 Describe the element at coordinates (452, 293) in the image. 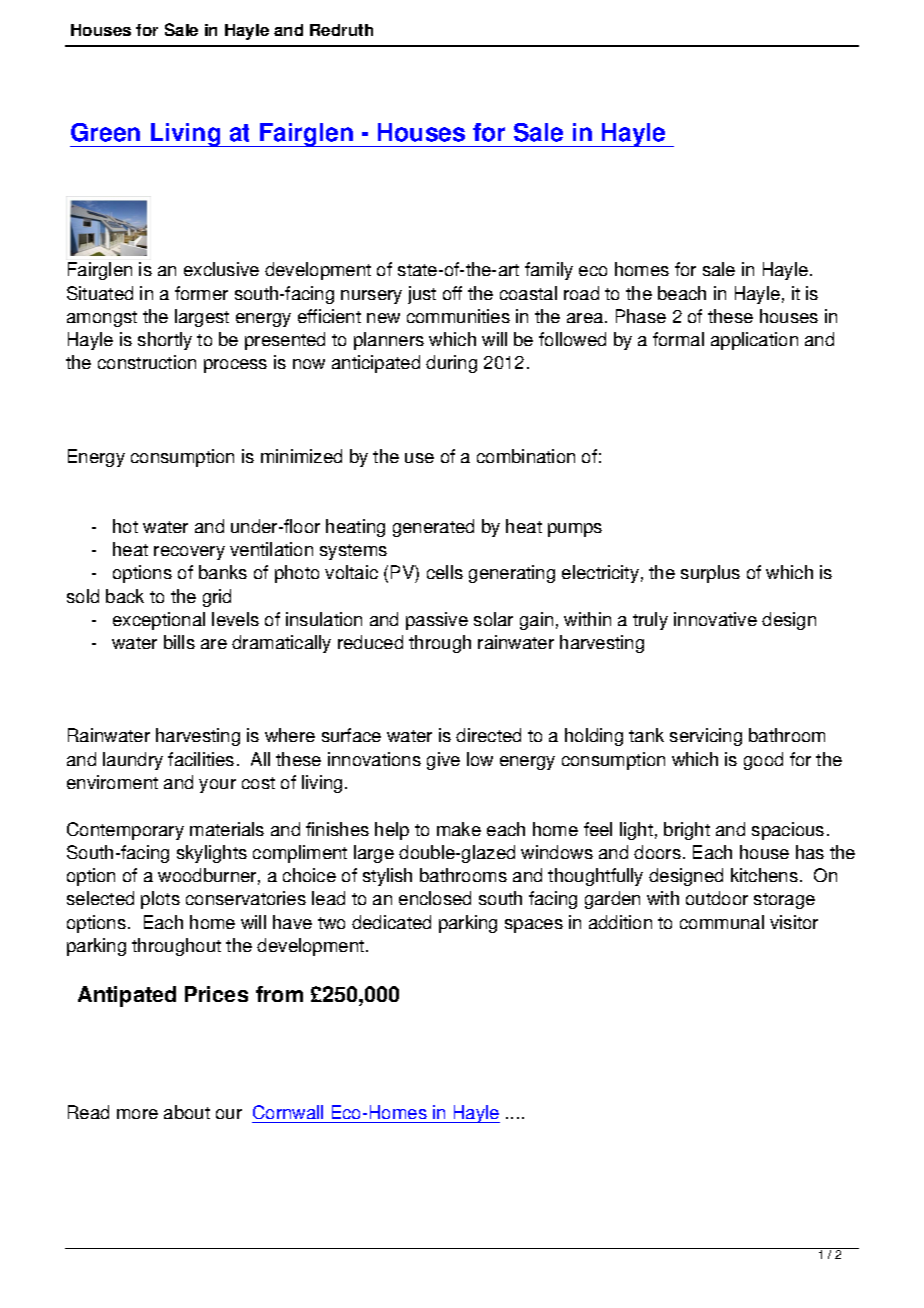

I see `off` at that location.
